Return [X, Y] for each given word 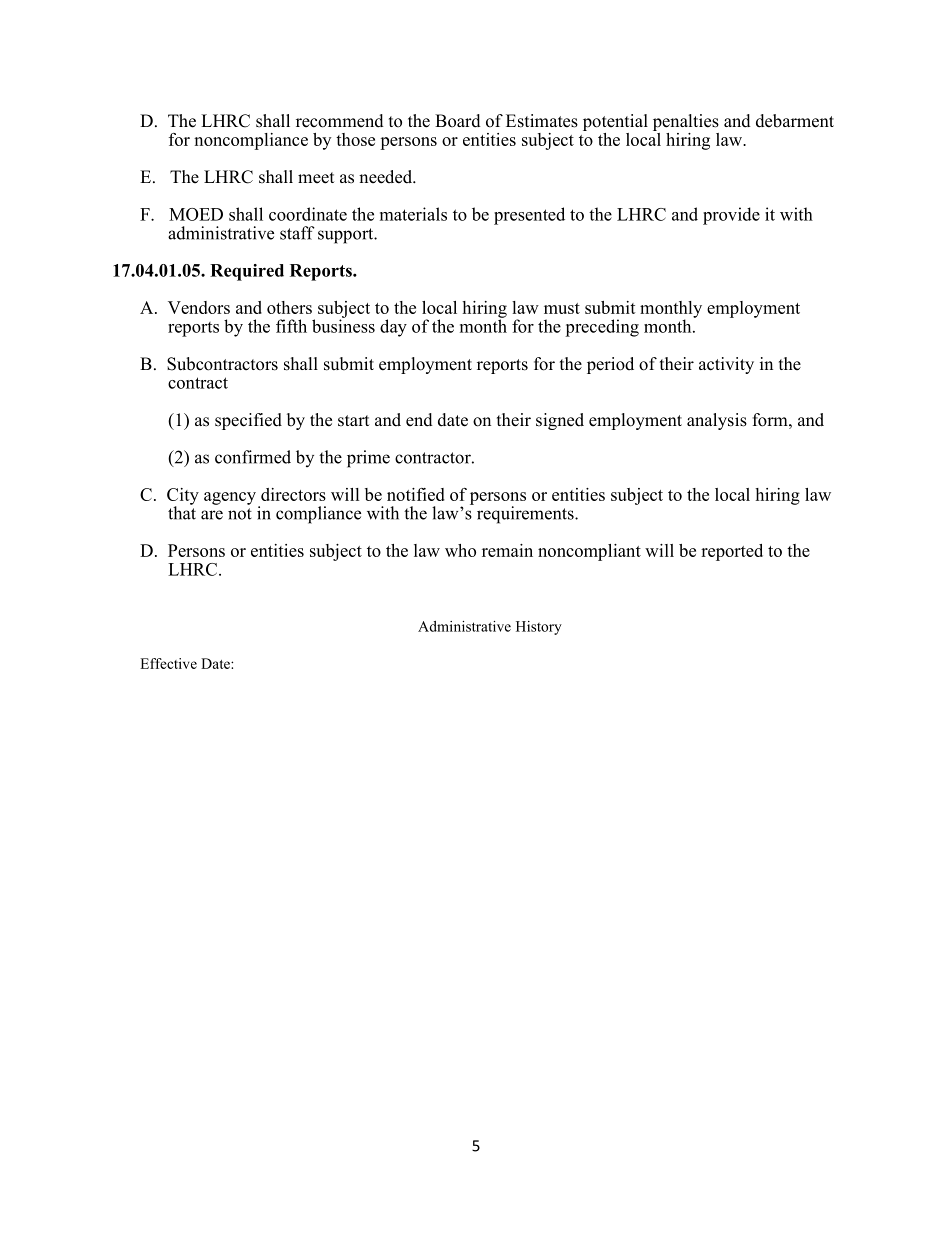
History [539, 628]
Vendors [199, 307]
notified [416, 494]
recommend [340, 121]
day [393, 328]
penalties [686, 122]
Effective [168, 663]
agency [230, 498]
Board [458, 121]
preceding [602, 328]
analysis [717, 421]
